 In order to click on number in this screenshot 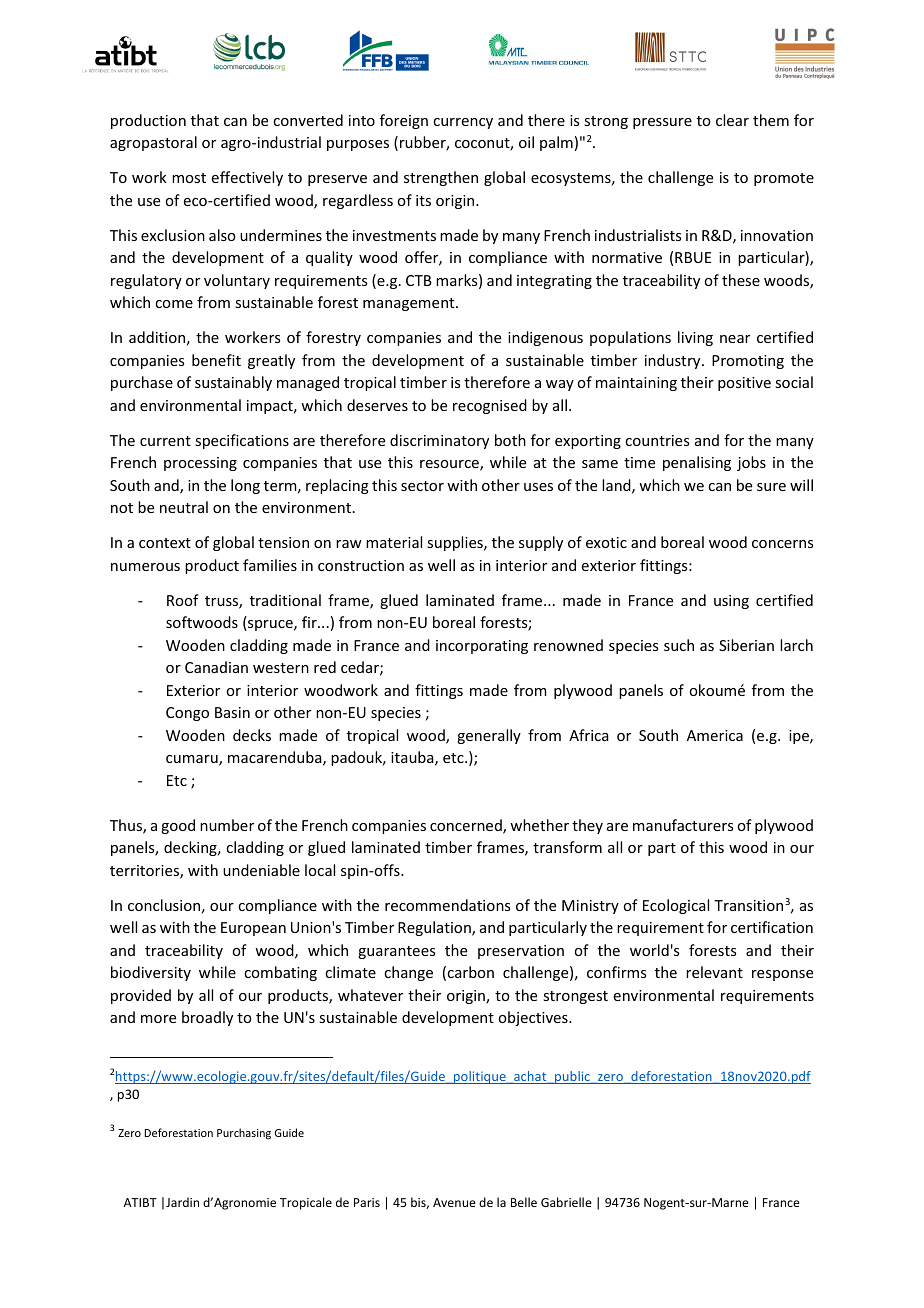, I will do `click(227, 825)`.
